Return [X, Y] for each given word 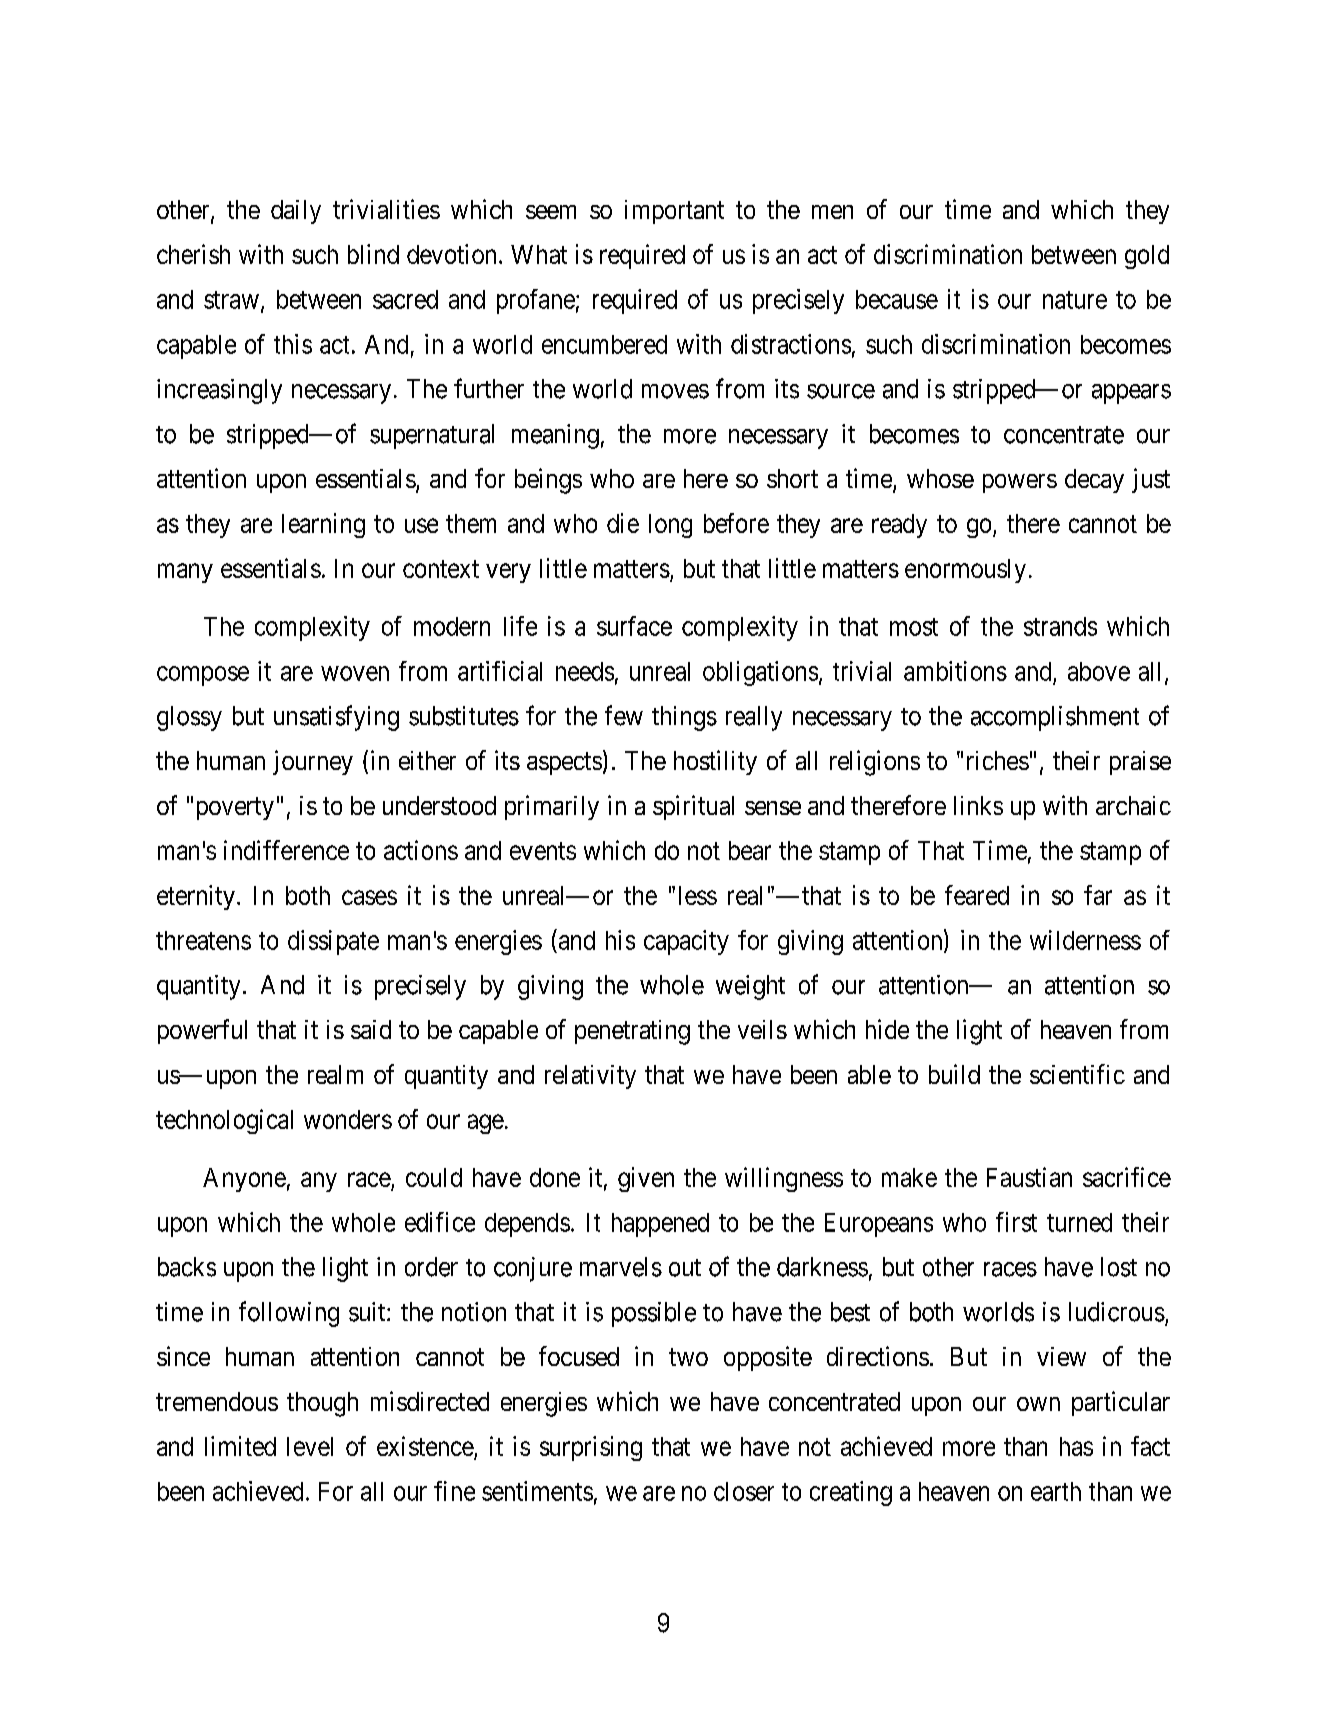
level [310, 1446]
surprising [591, 1448]
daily [296, 212]
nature [1075, 300]
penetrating [632, 1032]
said [371, 1029]
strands [1060, 626]
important [674, 212]
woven [355, 673]
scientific [1077, 1074]
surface [634, 626]
